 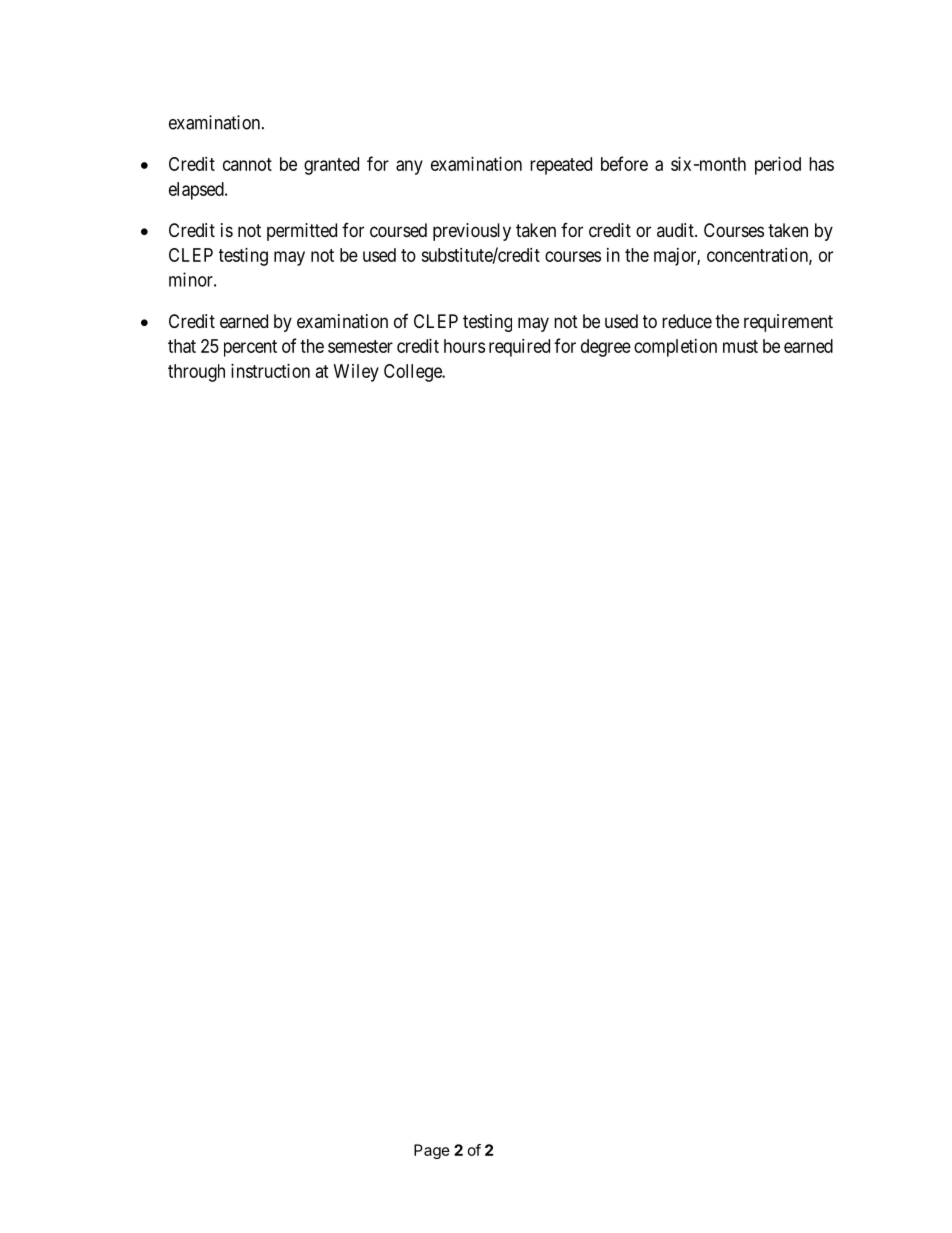 What do you see at coordinates (414, 373) in the screenshot?
I see `College` at bounding box center [414, 373].
